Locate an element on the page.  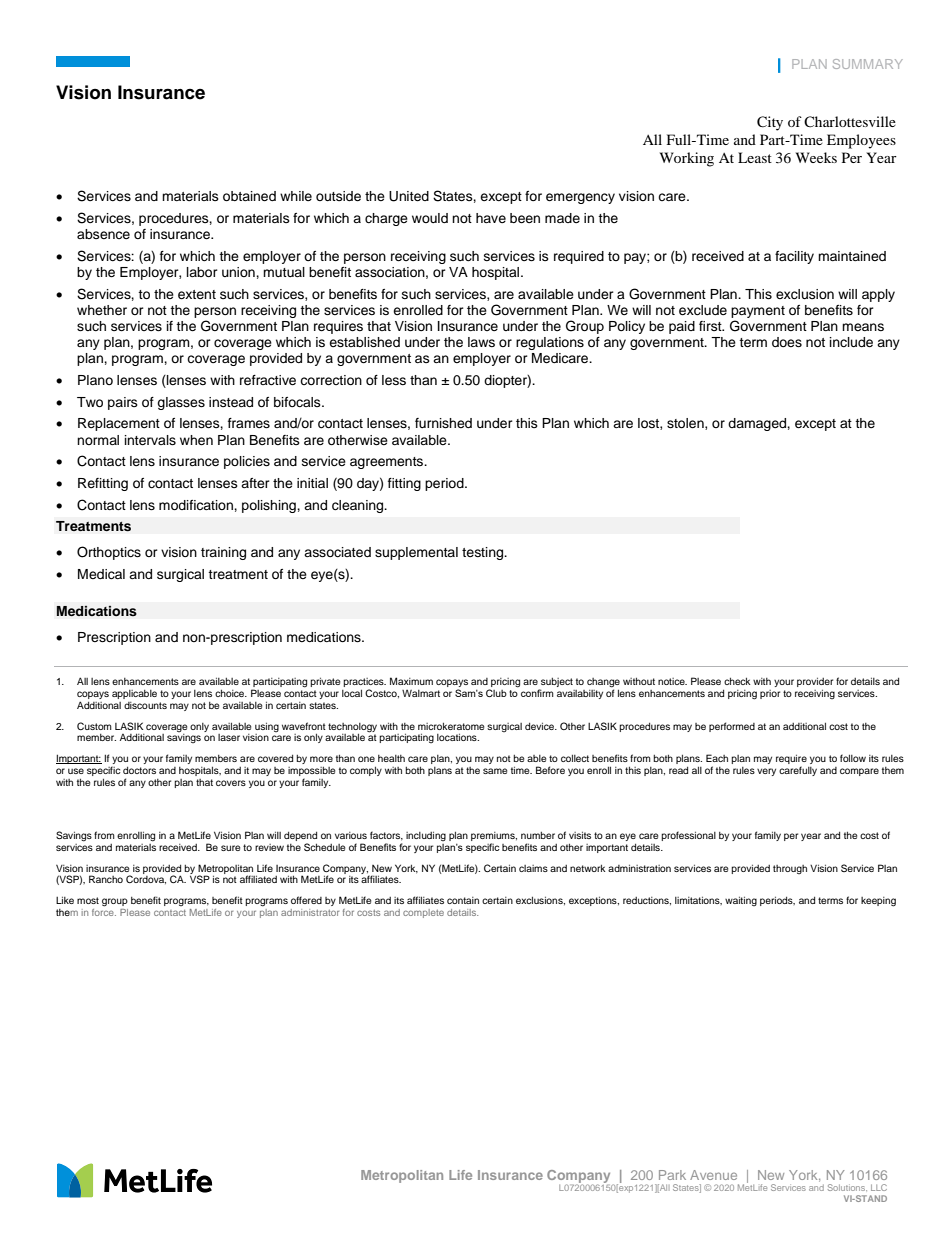
same is located at coordinates (495, 771).
